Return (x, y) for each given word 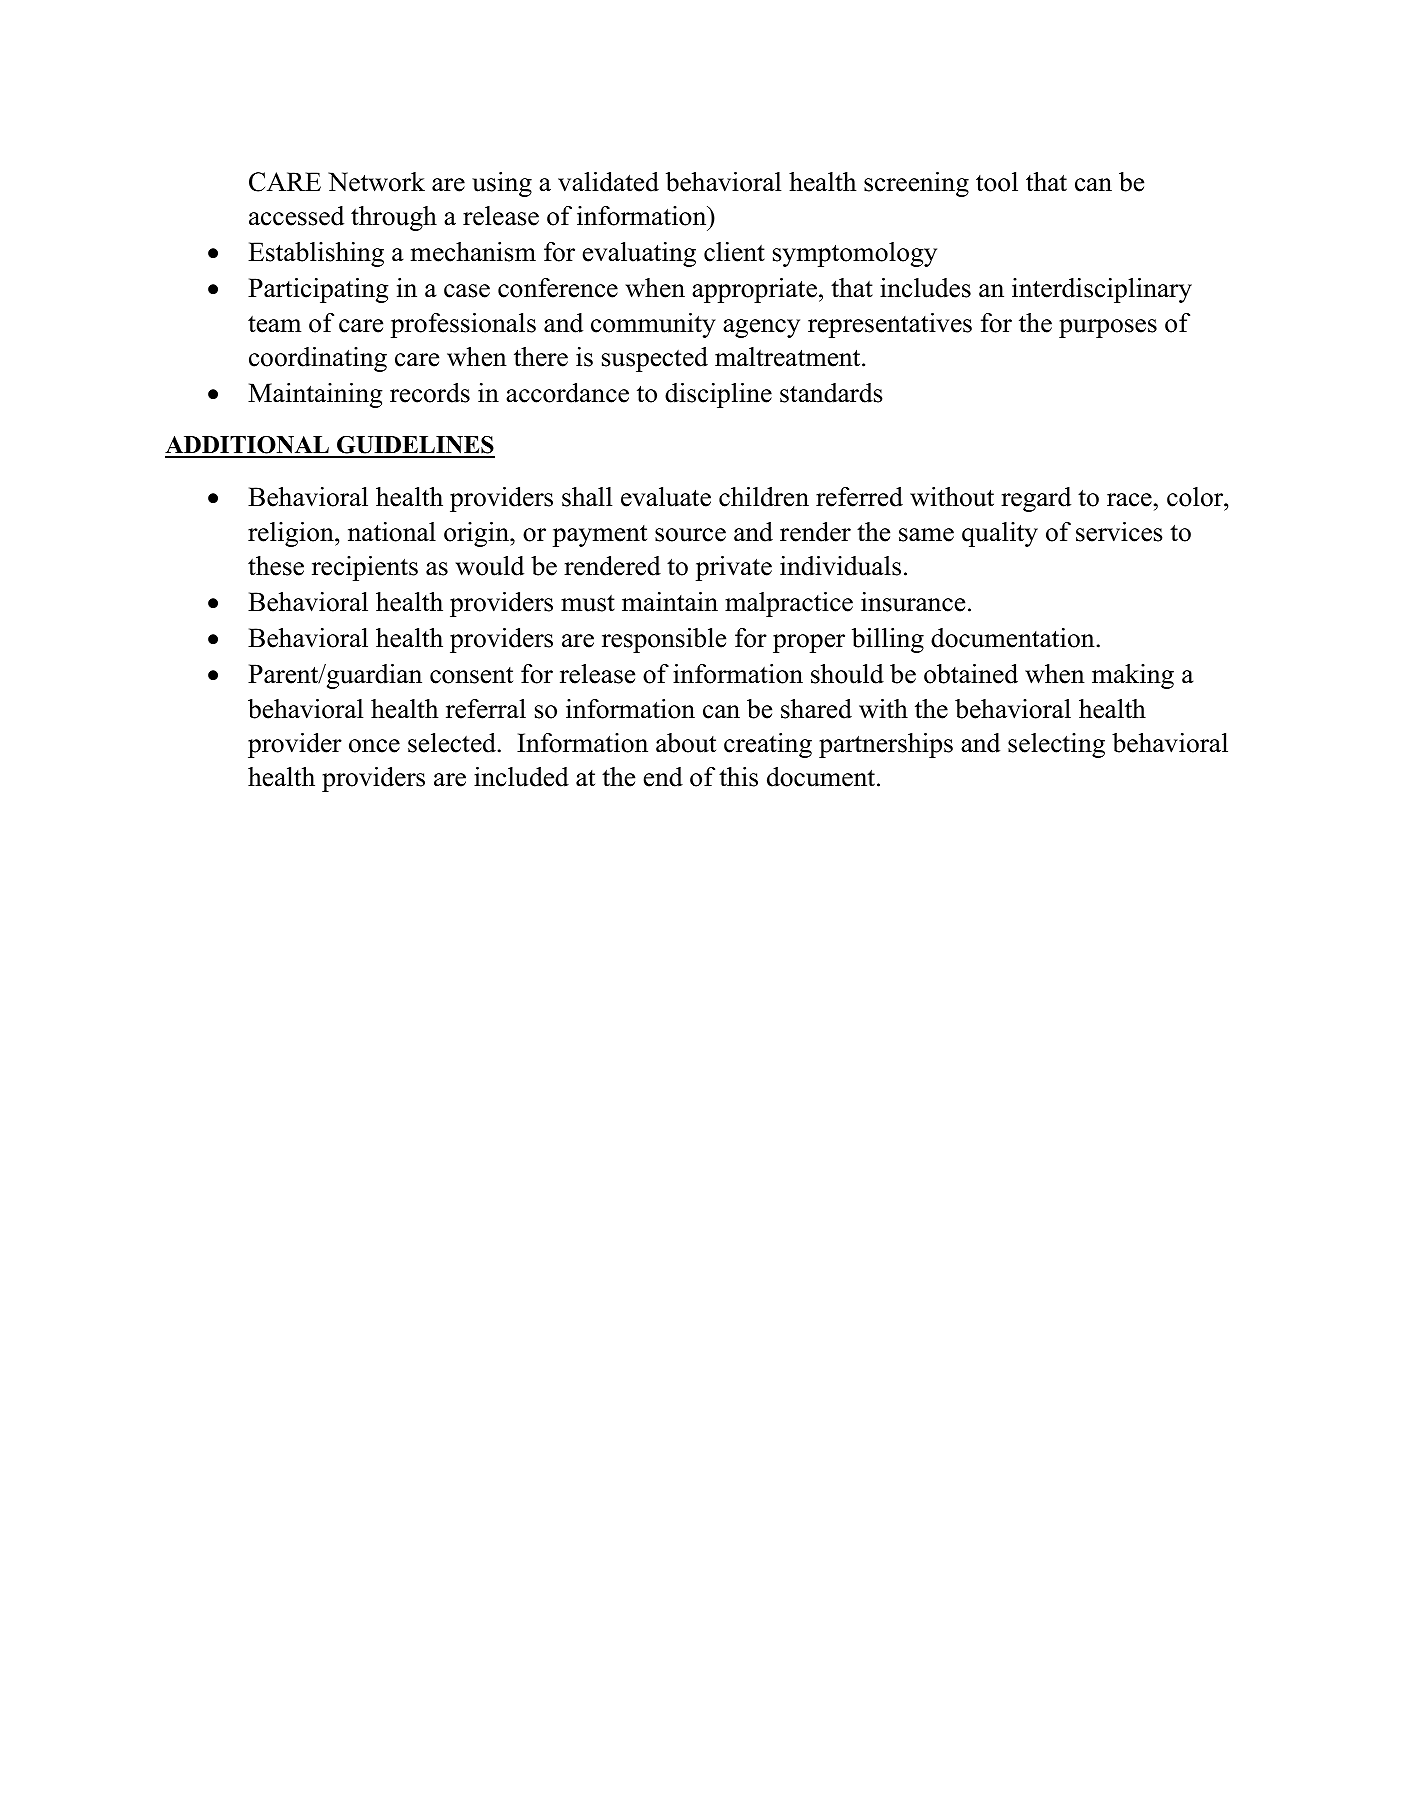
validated (608, 182)
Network (376, 182)
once (374, 746)
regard (1036, 499)
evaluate (666, 497)
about (686, 743)
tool (997, 182)
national (392, 532)
